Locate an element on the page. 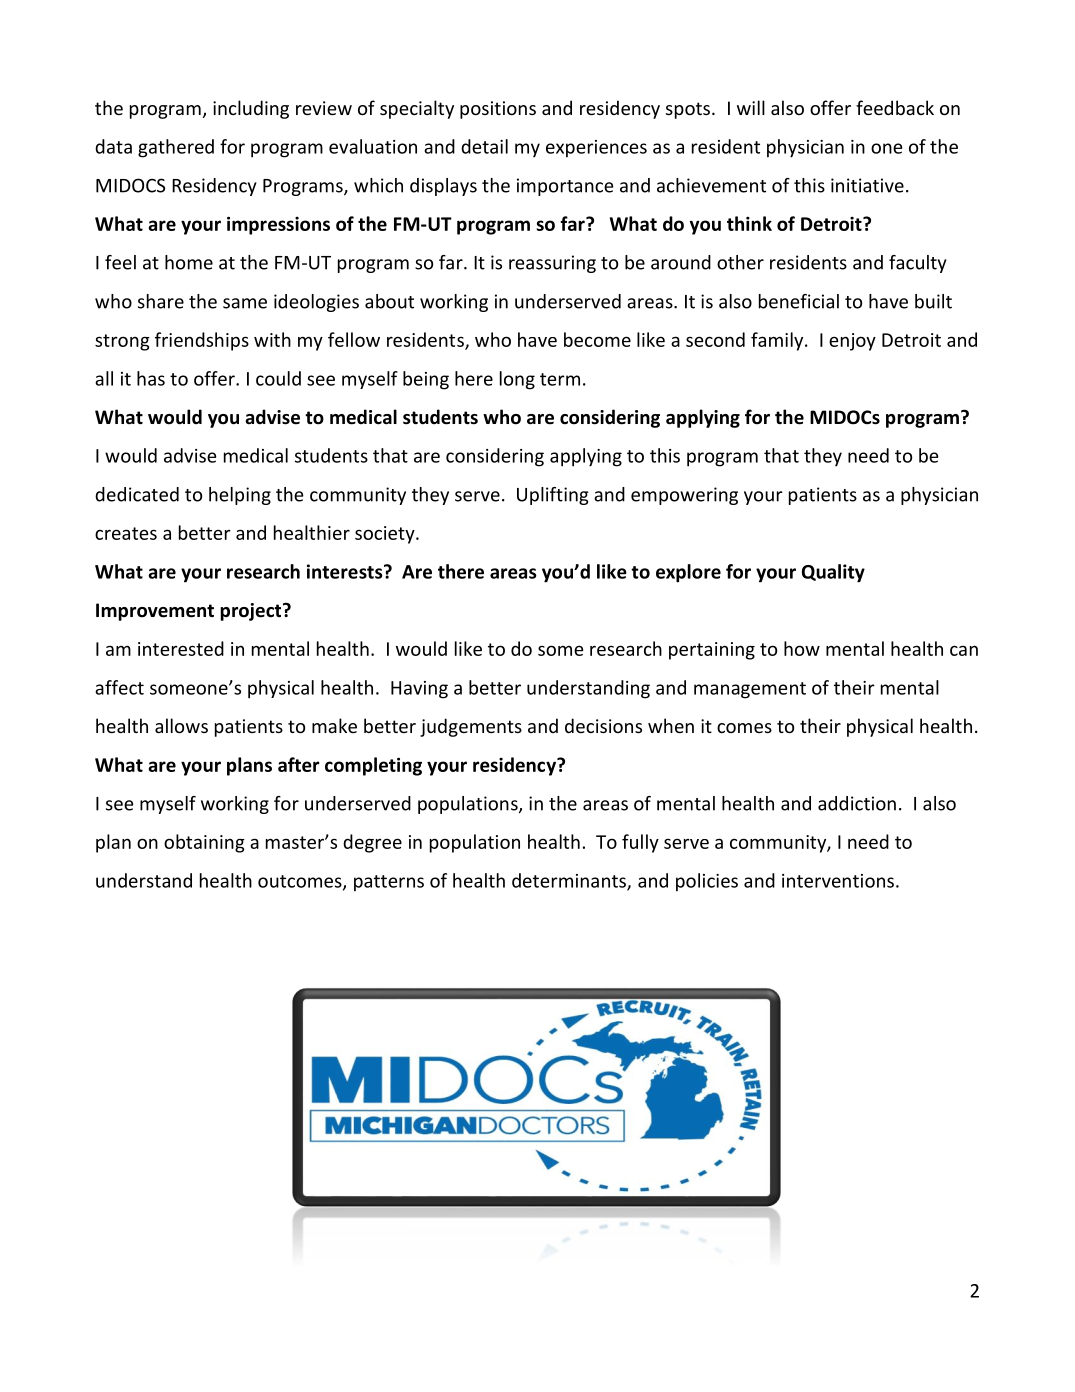 Image resolution: width=1075 pixels, height=1392 pixels. helping is located at coordinates (240, 496).
